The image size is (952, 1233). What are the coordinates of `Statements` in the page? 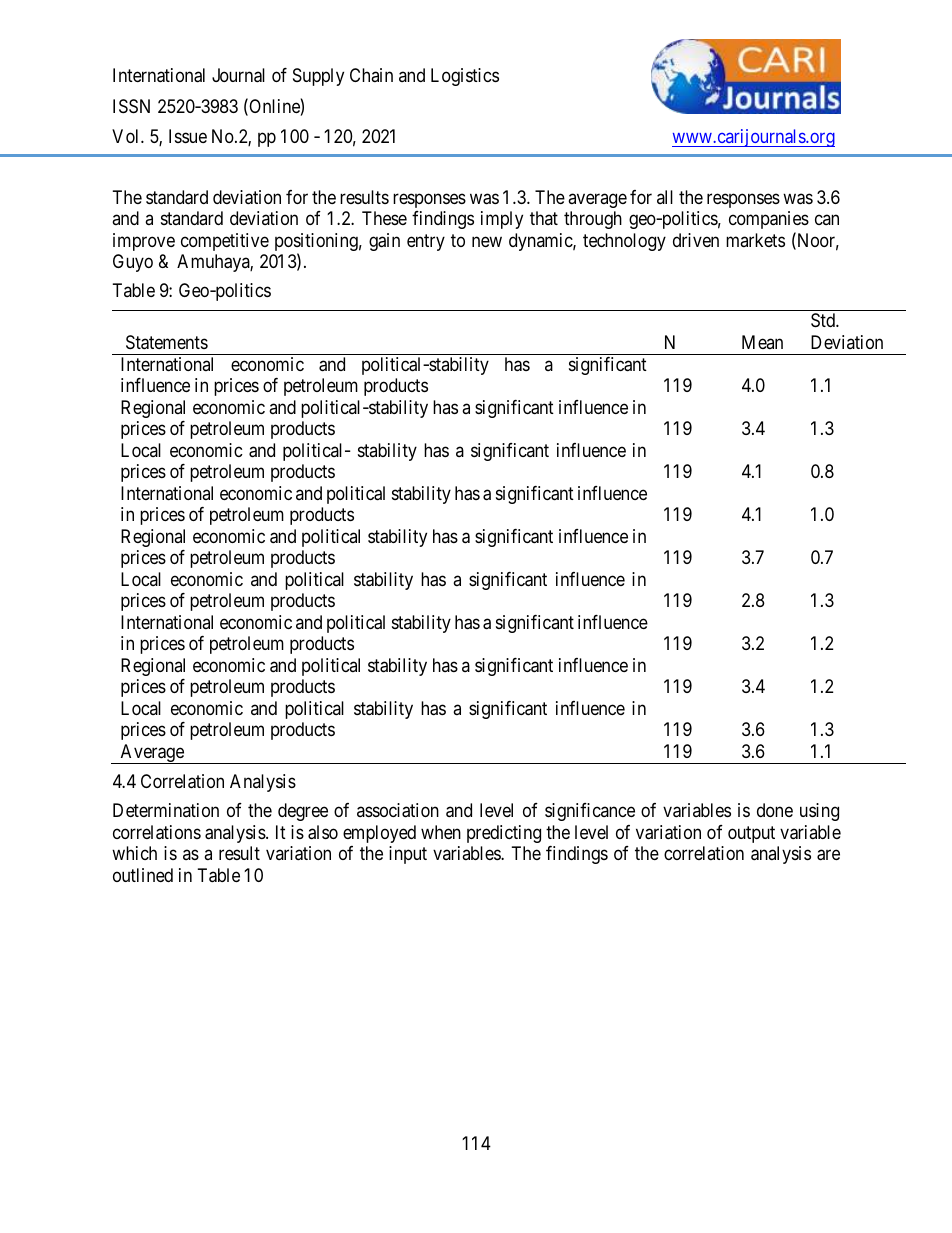 It's located at (167, 342).
